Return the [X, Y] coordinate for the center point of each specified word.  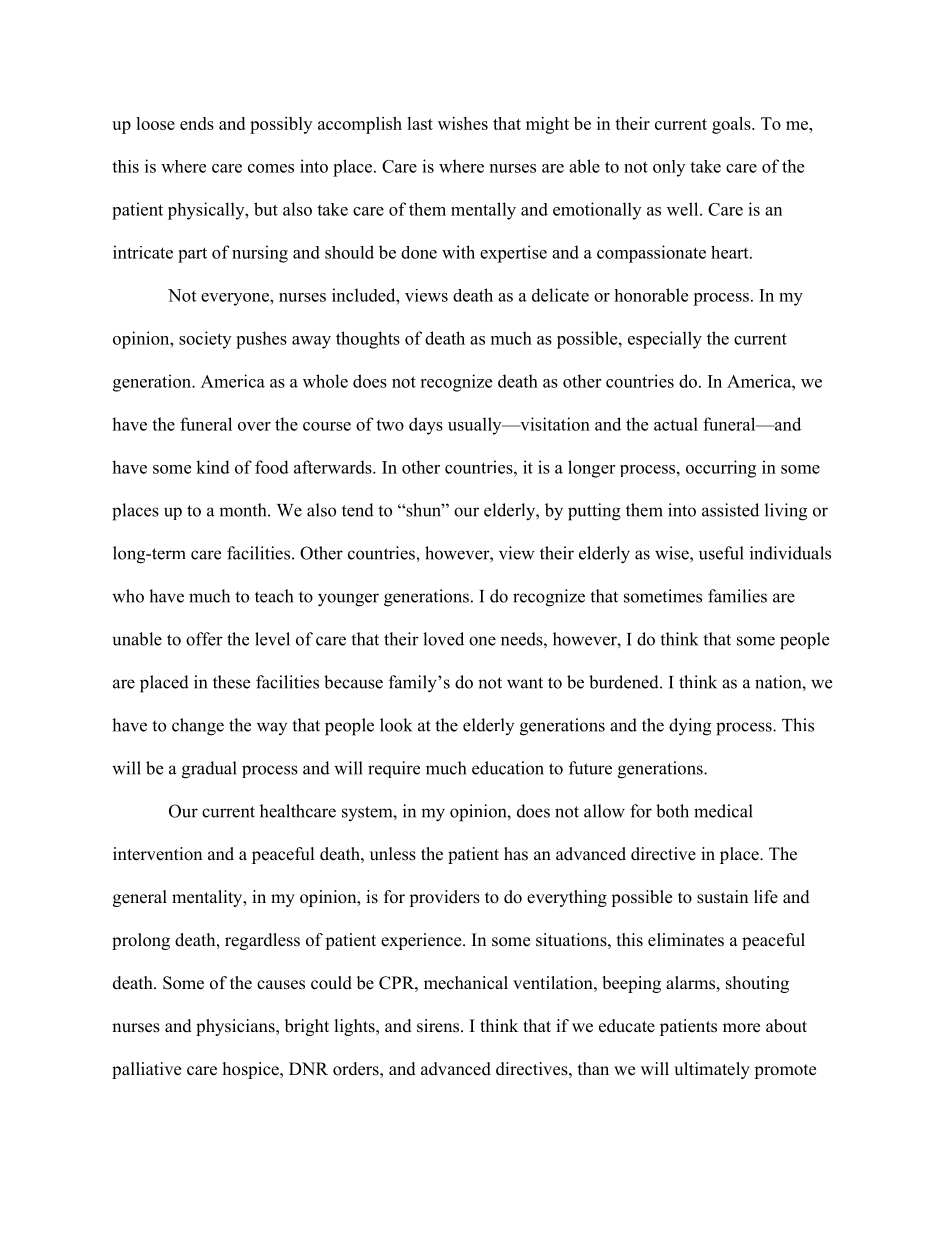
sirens [439, 1026]
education [508, 768]
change [198, 727]
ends [197, 123]
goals [732, 125]
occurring [721, 469]
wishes [463, 123]
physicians [236, 1027]
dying [690, 727]
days [426, 426]
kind [213, 467]
